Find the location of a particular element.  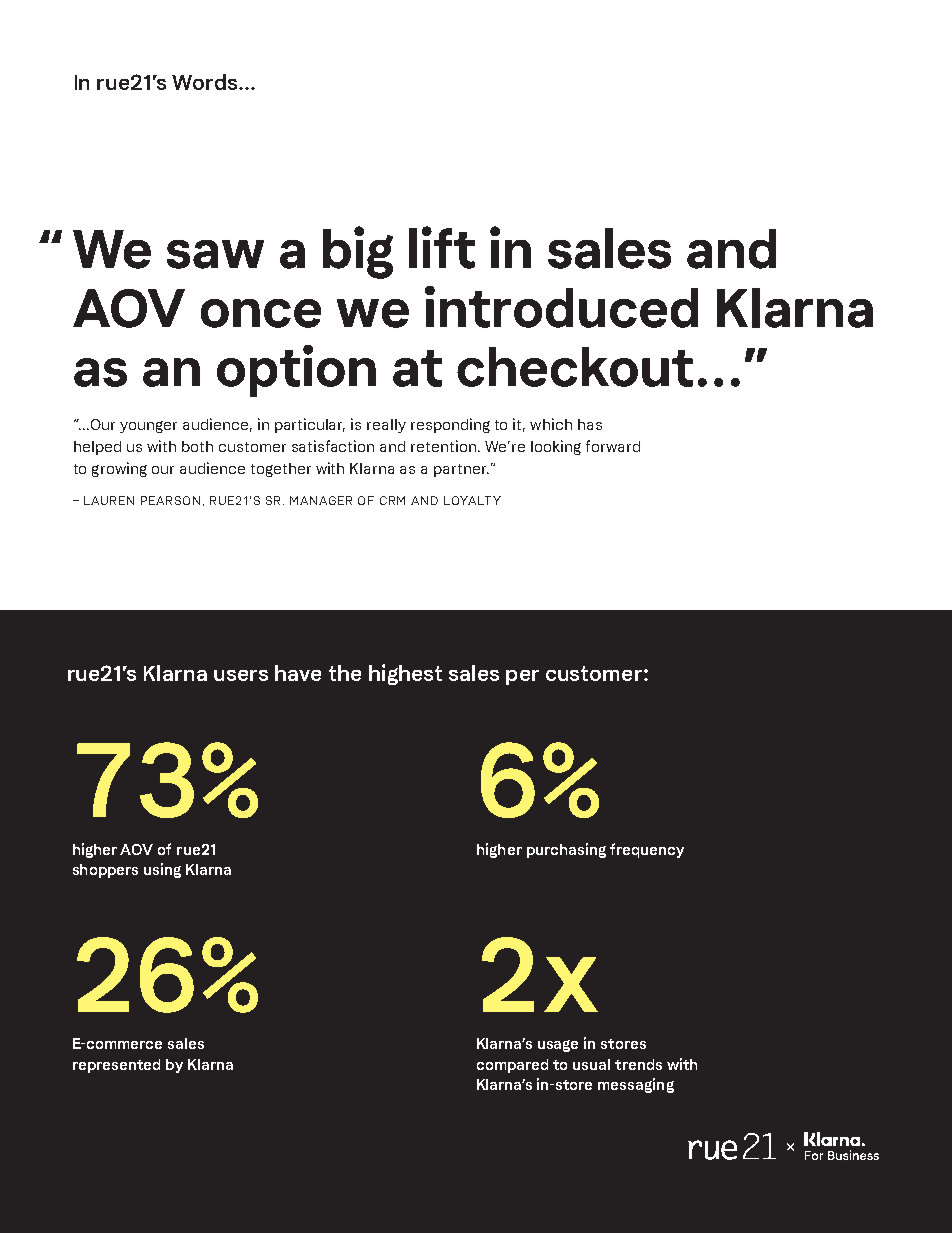

represented is located at coordinates (116, 1066).
